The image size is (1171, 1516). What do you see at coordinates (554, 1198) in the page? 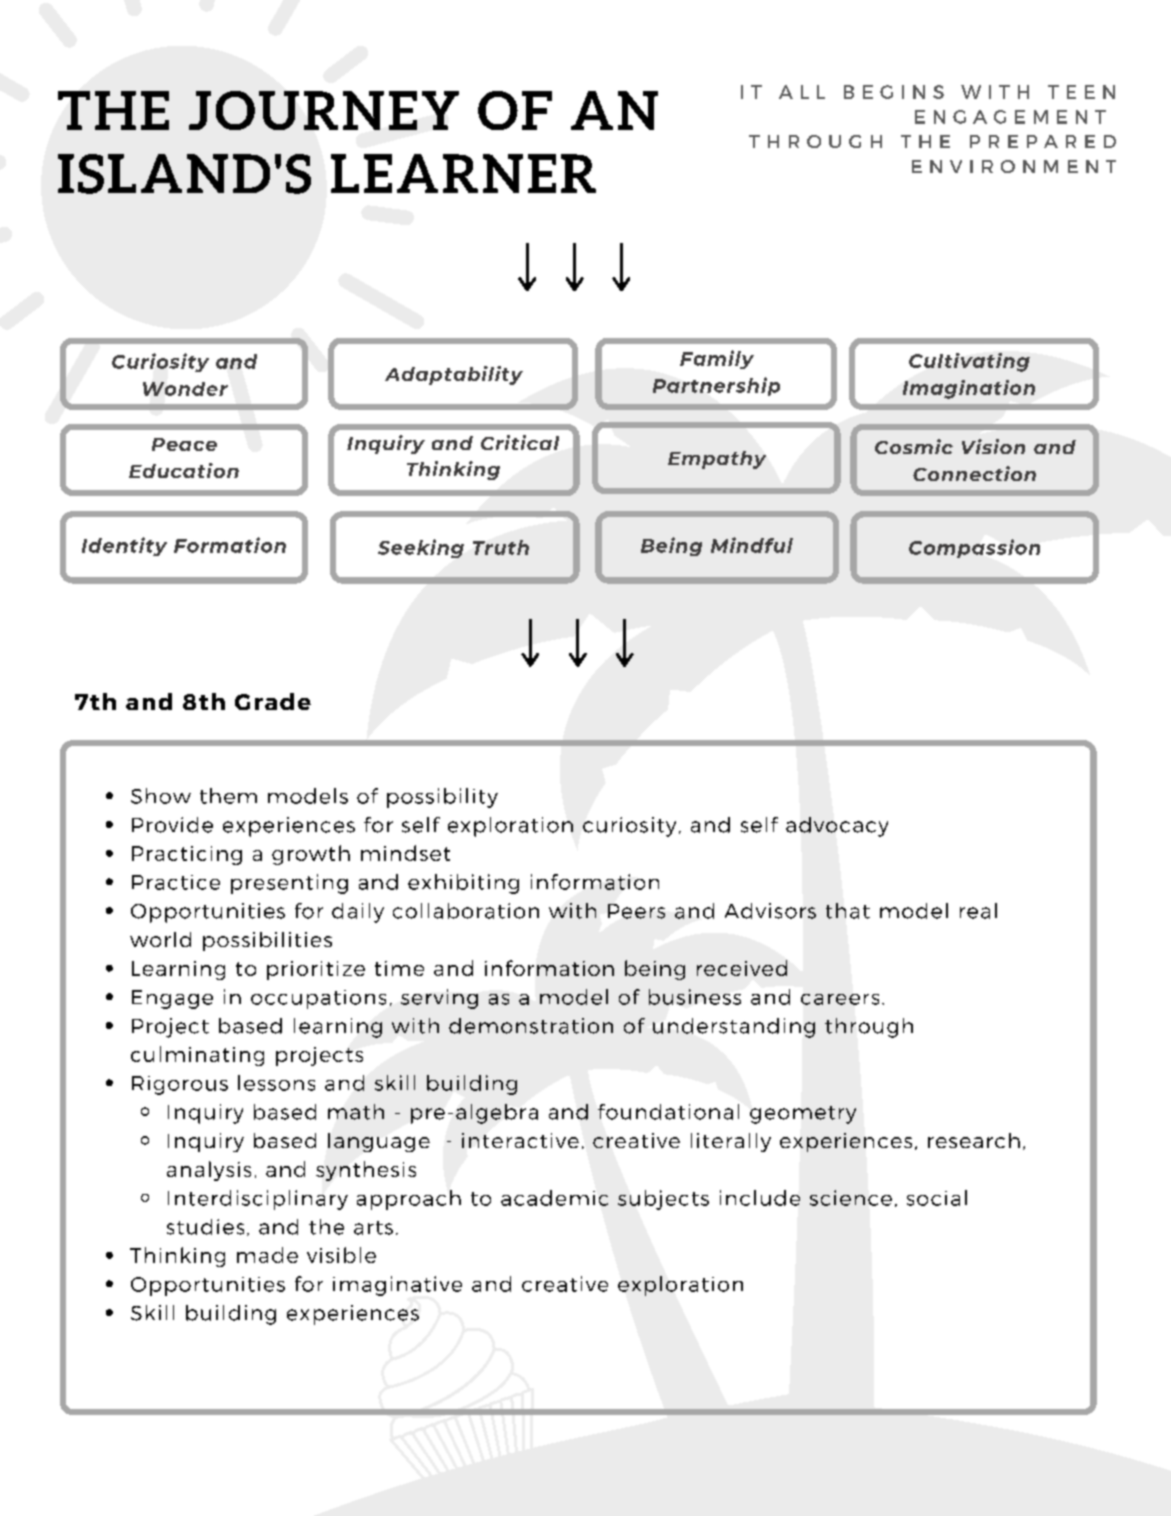
I see `academic` at bounding box center [554, 1198].
